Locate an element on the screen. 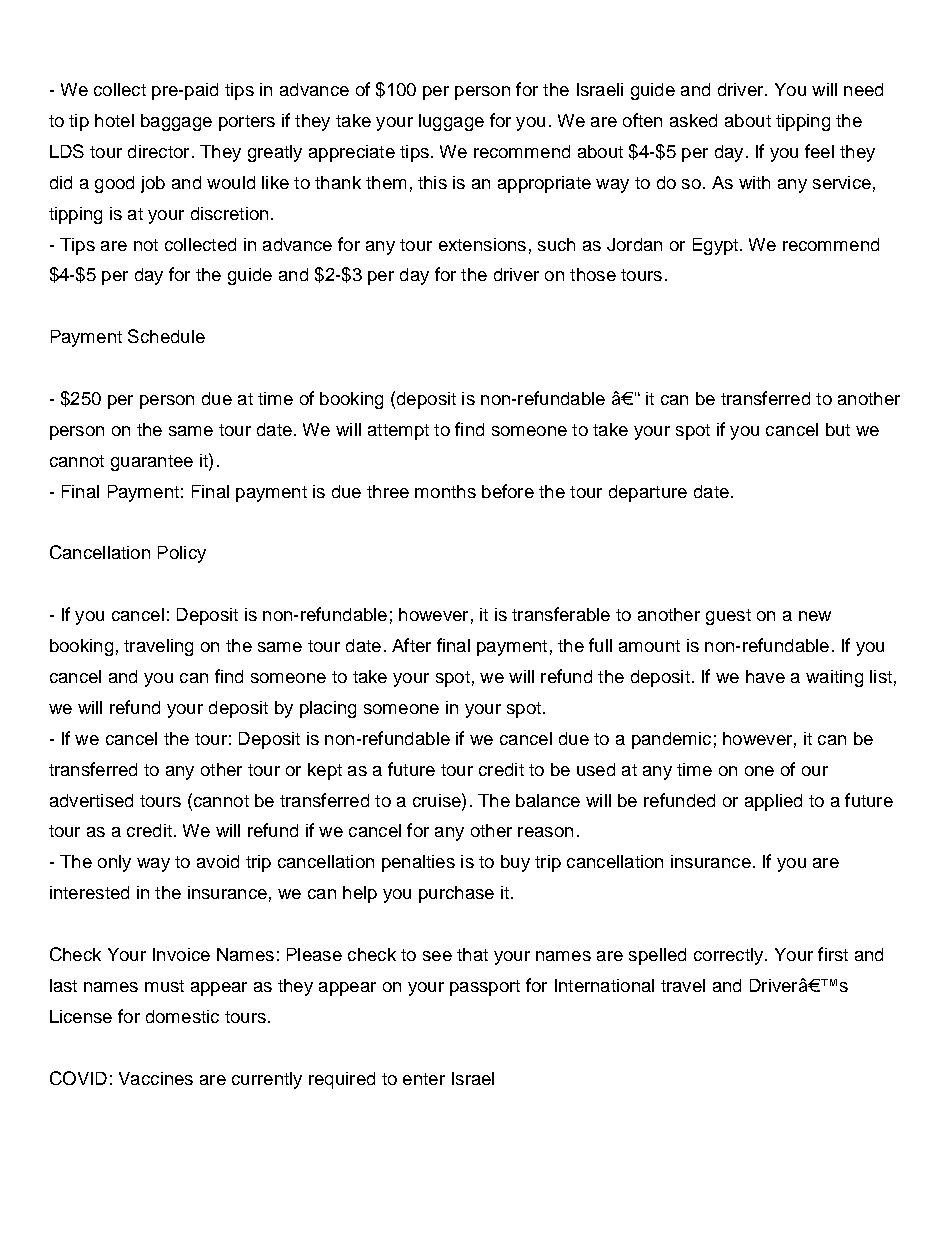  Vaccines is located at coordinates (156, 1078).
